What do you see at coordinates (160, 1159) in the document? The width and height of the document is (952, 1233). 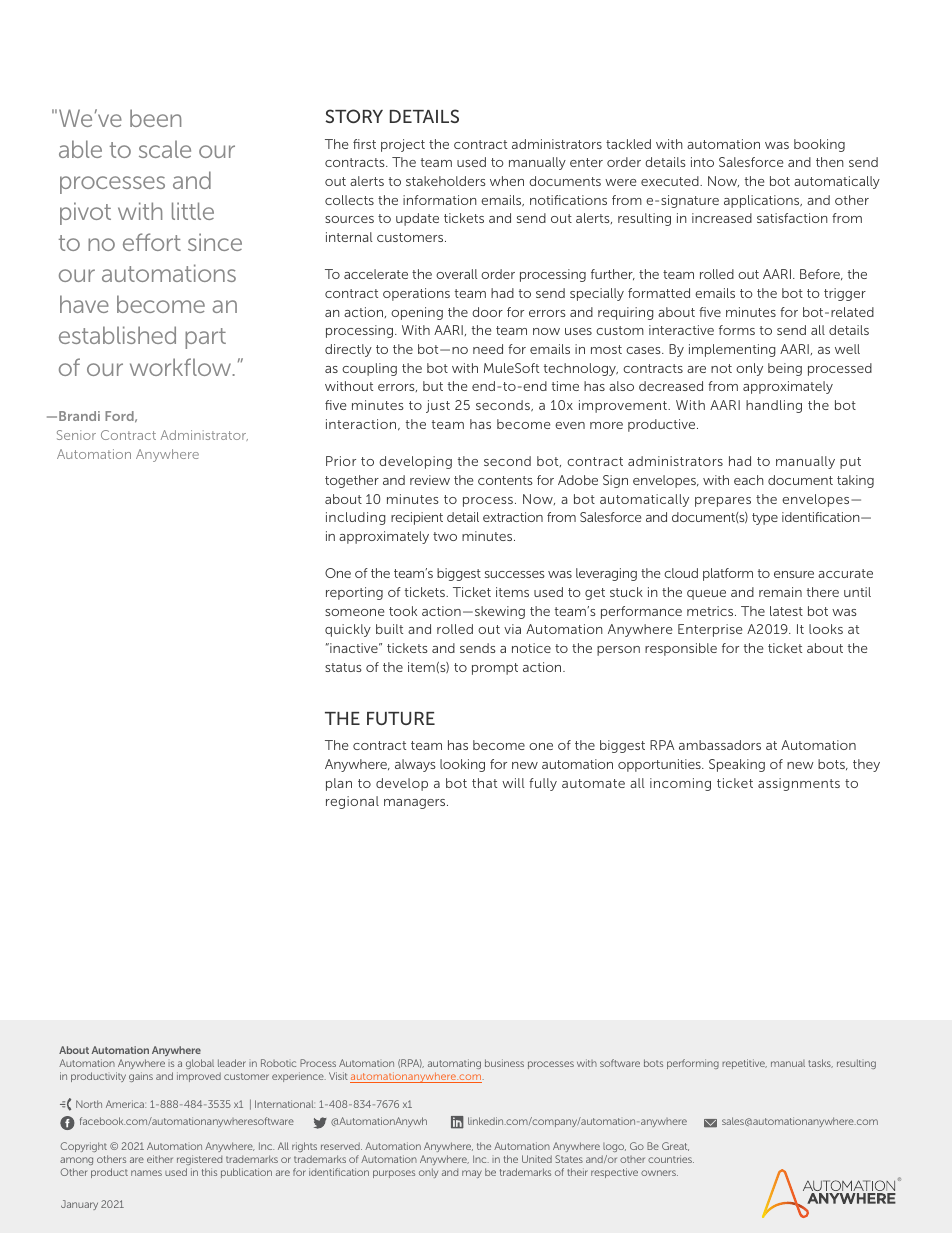 I see `either` at bounding box center [160, 1159].
